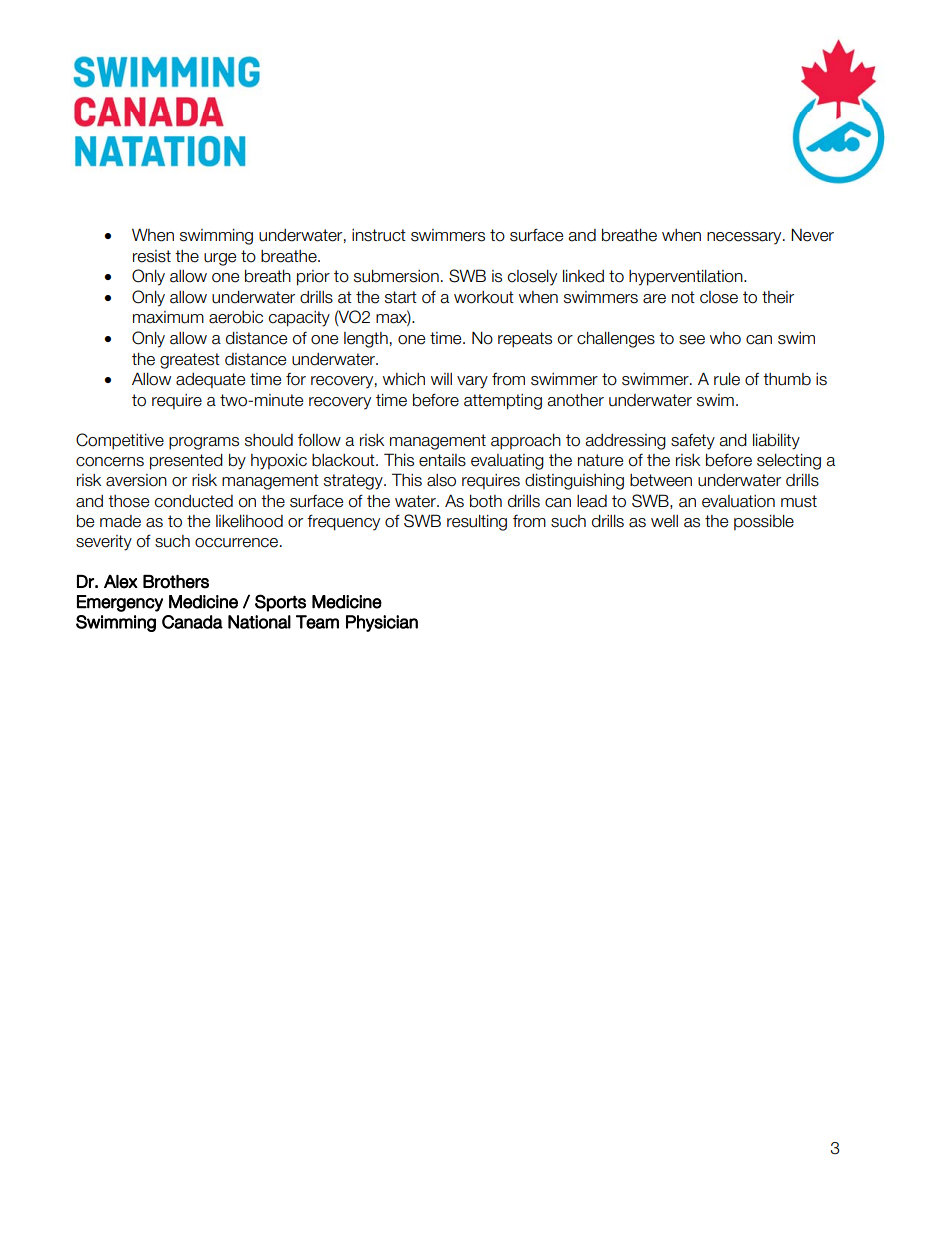  Describe the element at coordinates (382, 623) in the screenshot. I see `Physician` at that location.
